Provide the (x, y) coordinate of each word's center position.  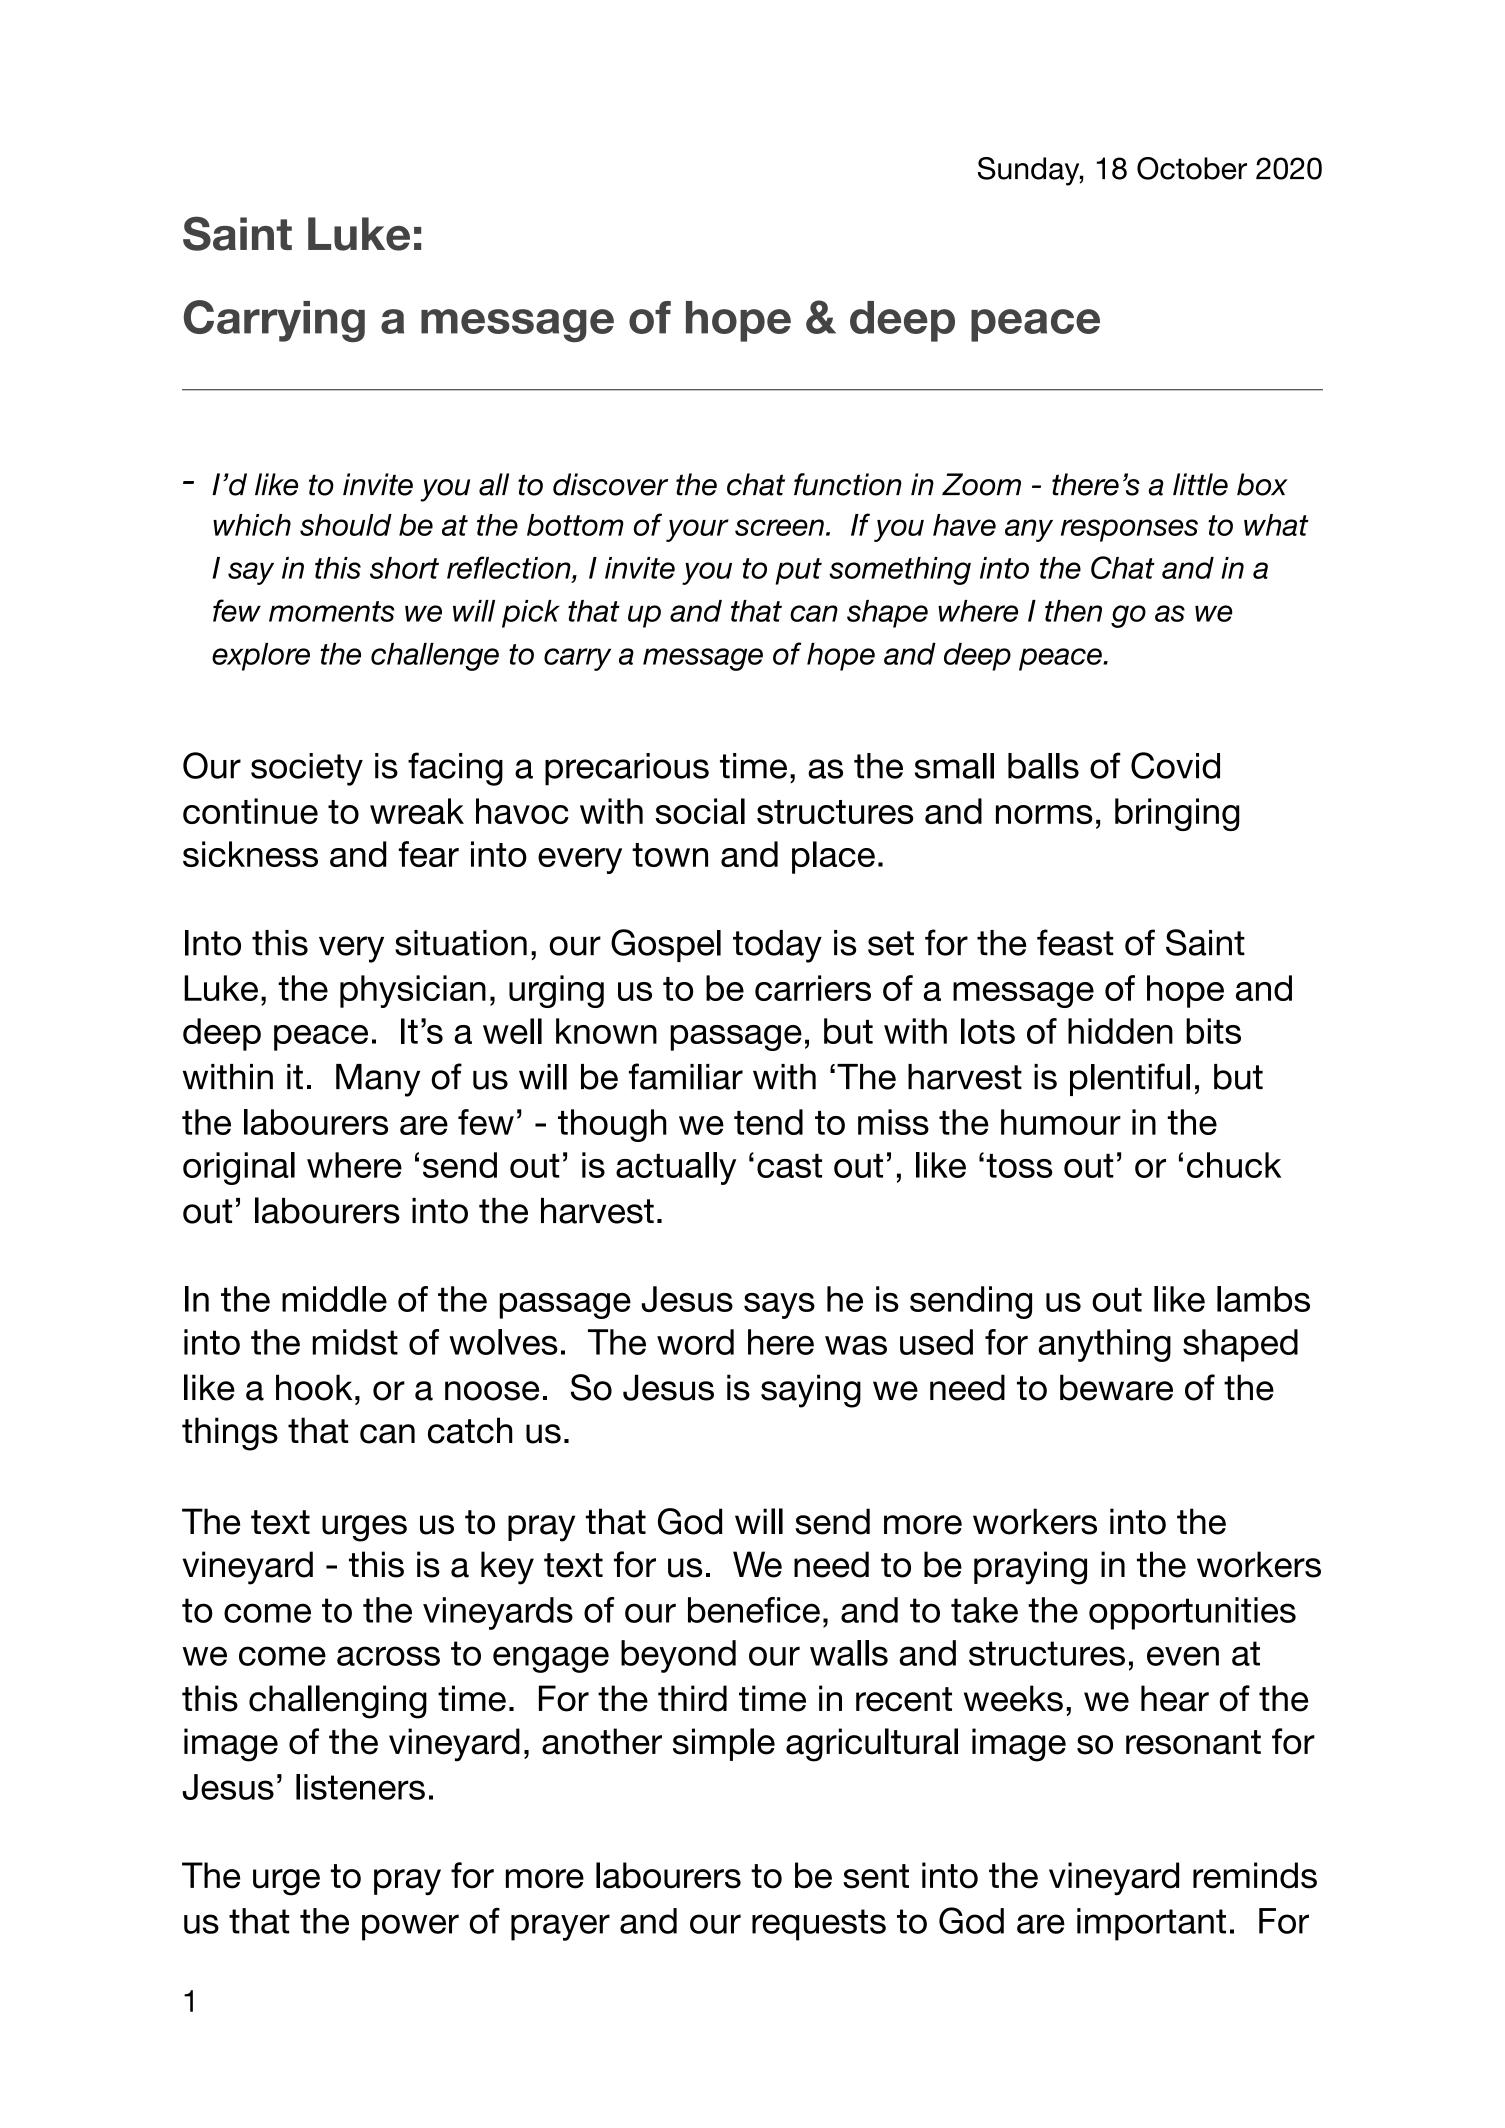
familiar (686, 1076)
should (346, 525)
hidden (1120, 1031)
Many (378, 1080)
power (410, 1927)
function (848, 484)
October (1192, 168)
